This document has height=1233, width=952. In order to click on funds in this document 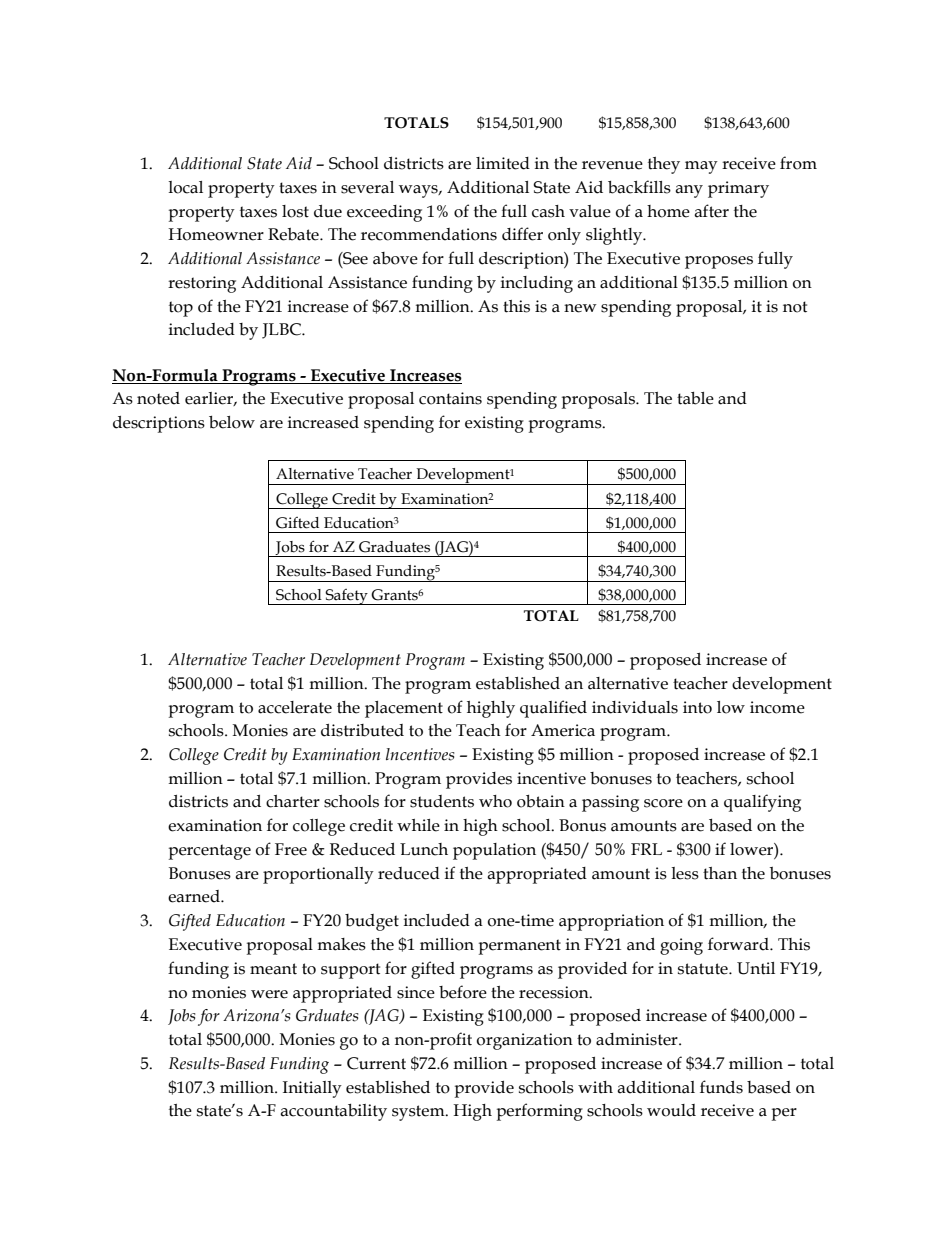, I will do `click(721, 1087)`.
